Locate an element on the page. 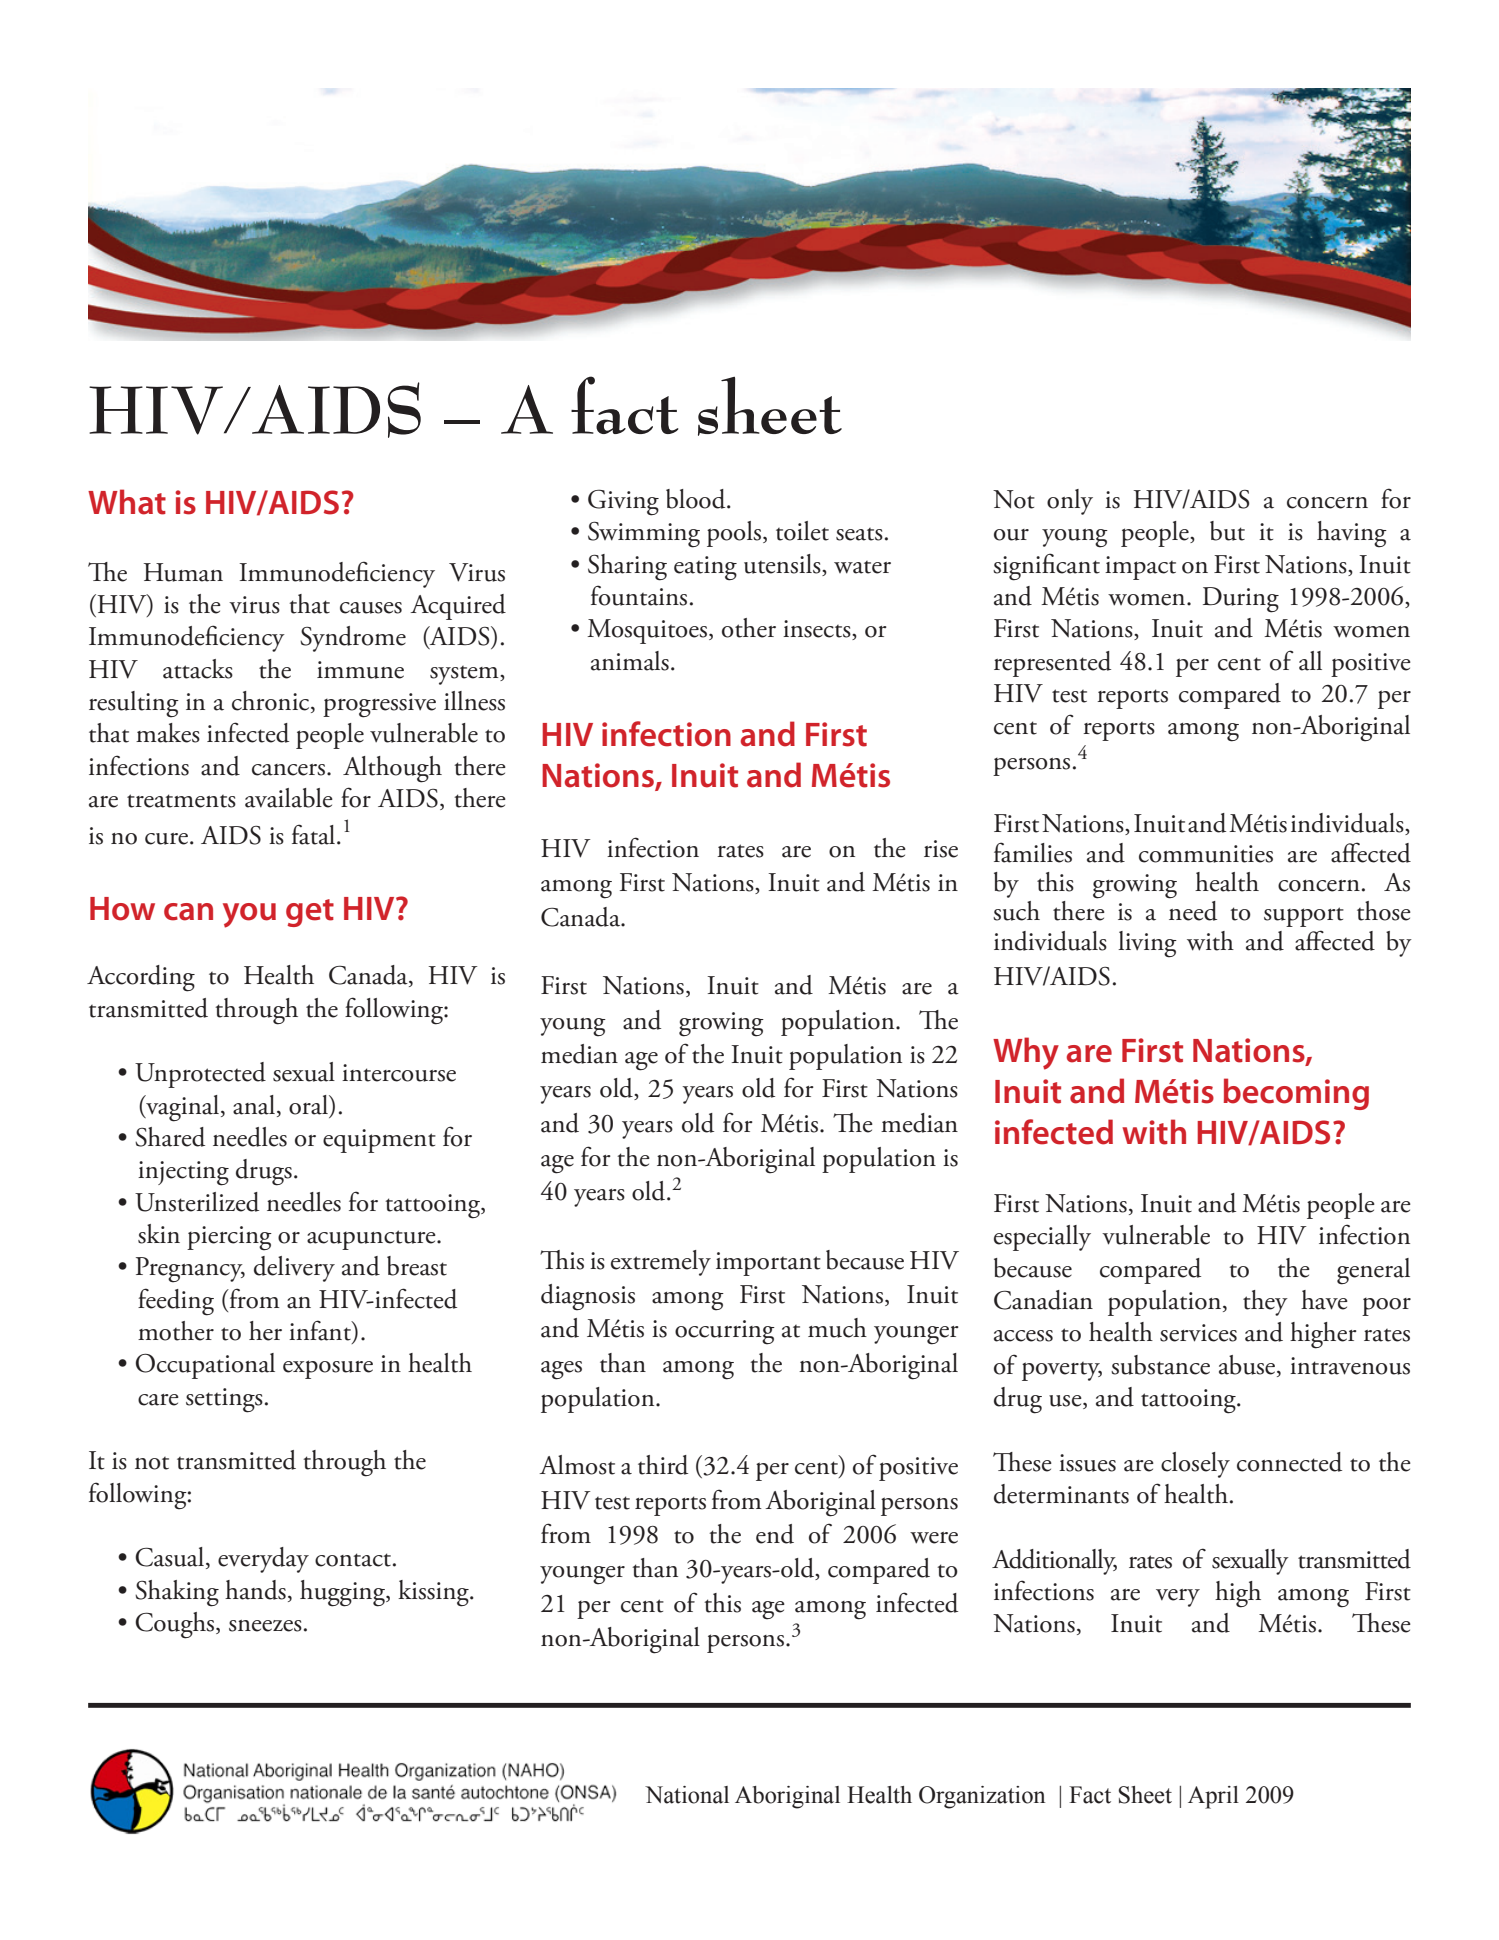  April is located at coordinates (1213, 1797).
